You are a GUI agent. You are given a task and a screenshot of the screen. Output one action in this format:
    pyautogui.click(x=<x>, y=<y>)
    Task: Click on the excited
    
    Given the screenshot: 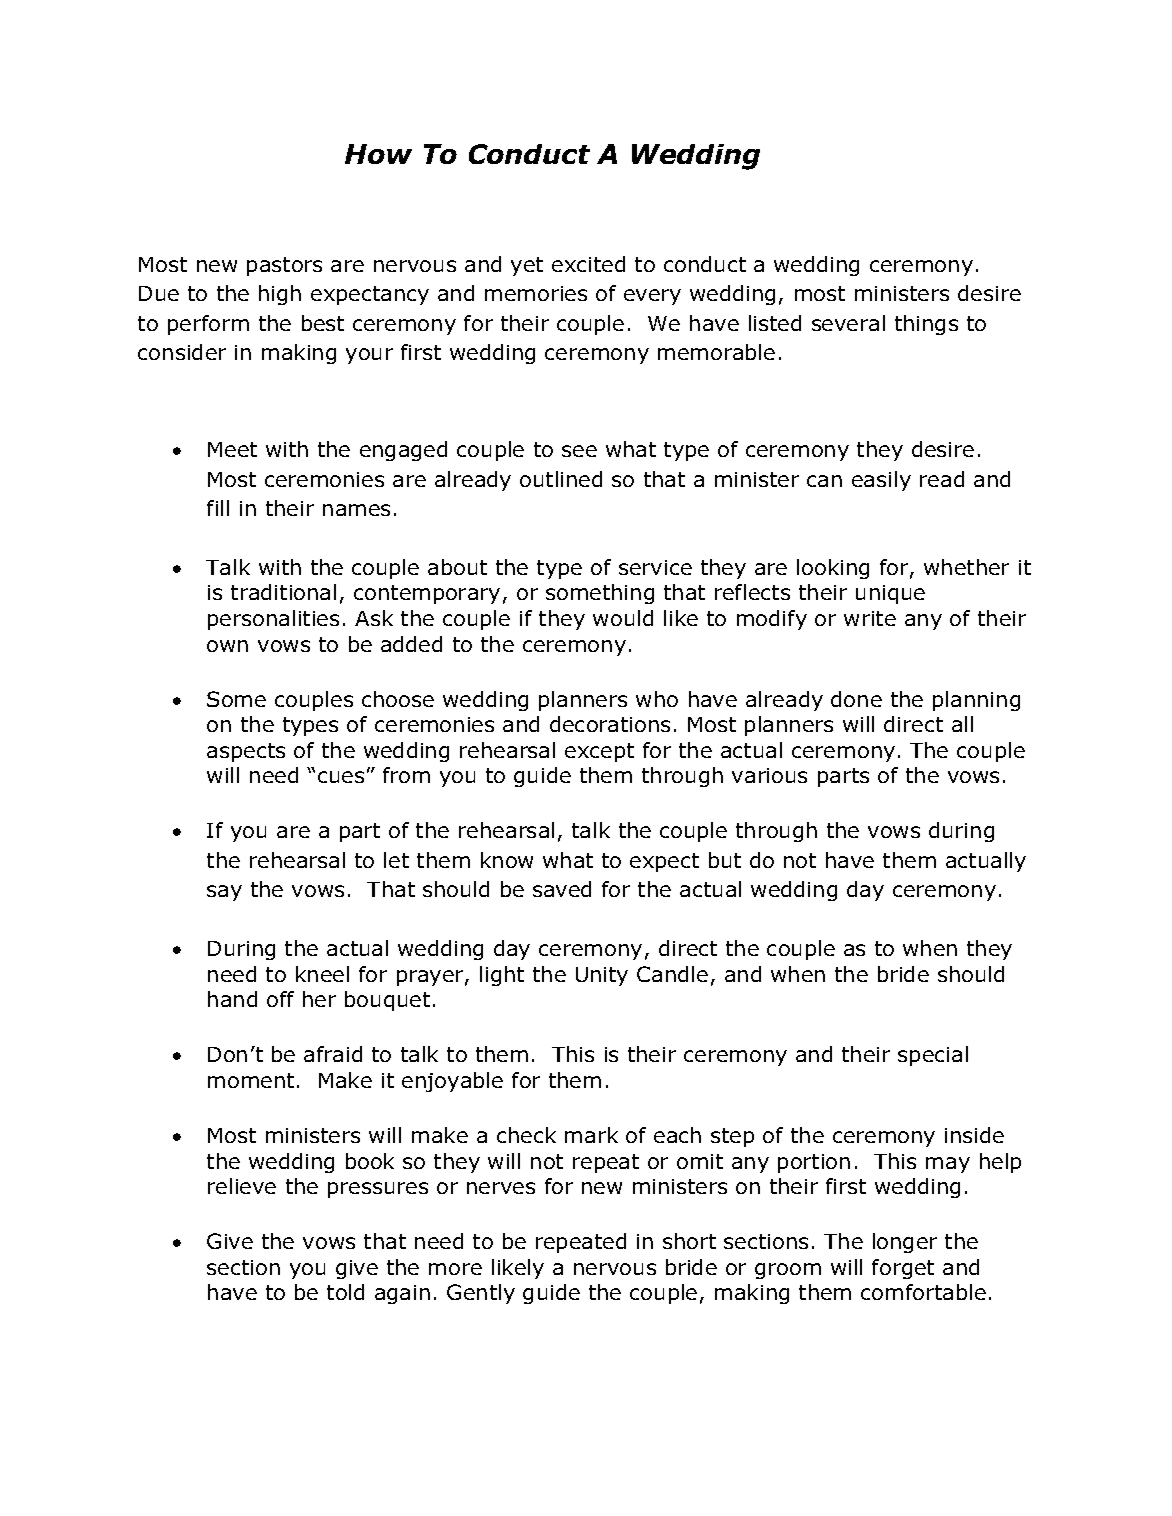 What is the action you would take?
    pyautogui.click(x=588, y=264)
